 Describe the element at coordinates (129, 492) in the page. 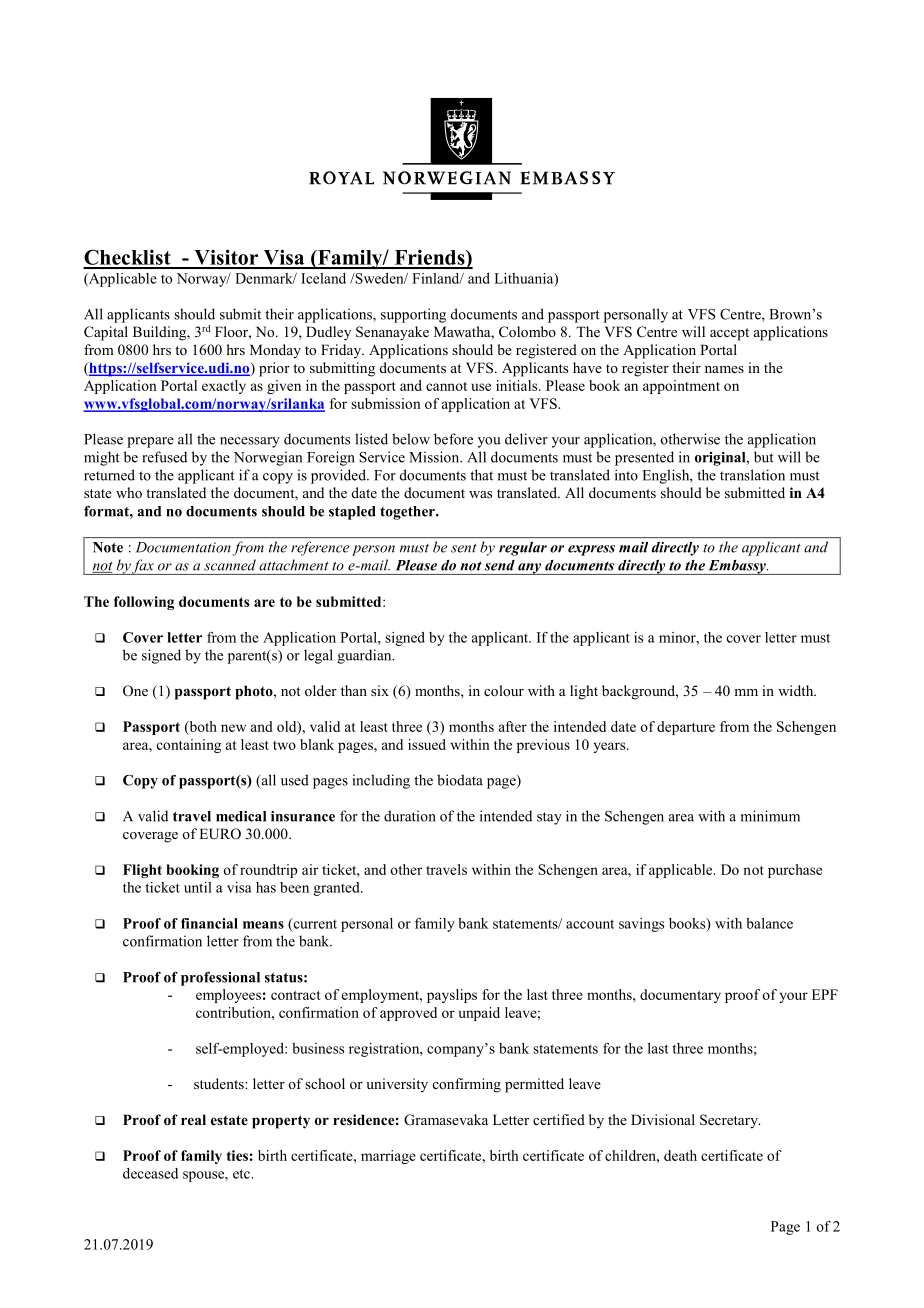

I see `who` at that location.
